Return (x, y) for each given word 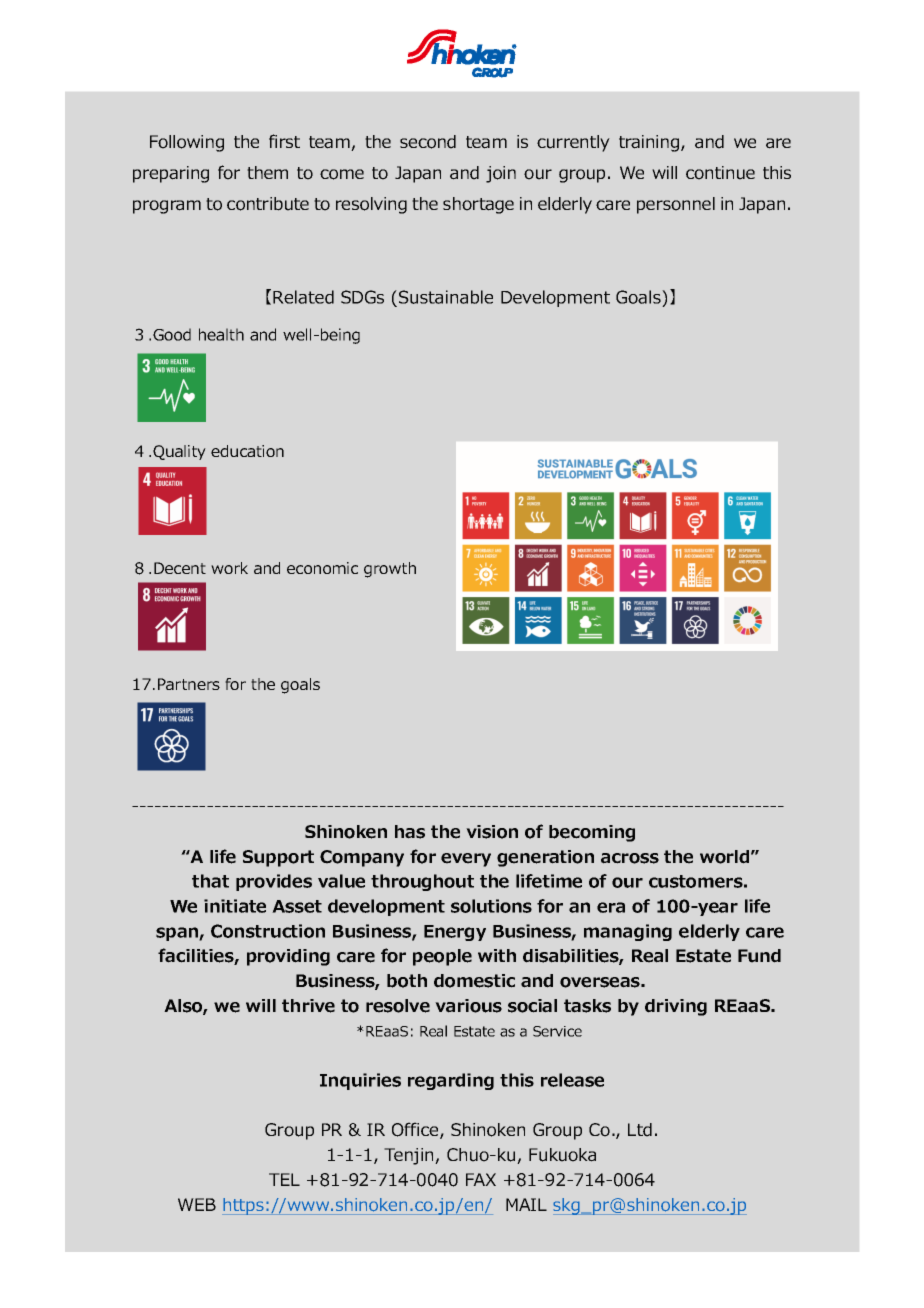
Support (278, 858)
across (630, 858)
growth (390, 570)
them (267, 172)
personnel (676, 205)
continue (720, 173)
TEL (284, 1179)
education (247, 451)
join (501, 174)
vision (492, 832)
